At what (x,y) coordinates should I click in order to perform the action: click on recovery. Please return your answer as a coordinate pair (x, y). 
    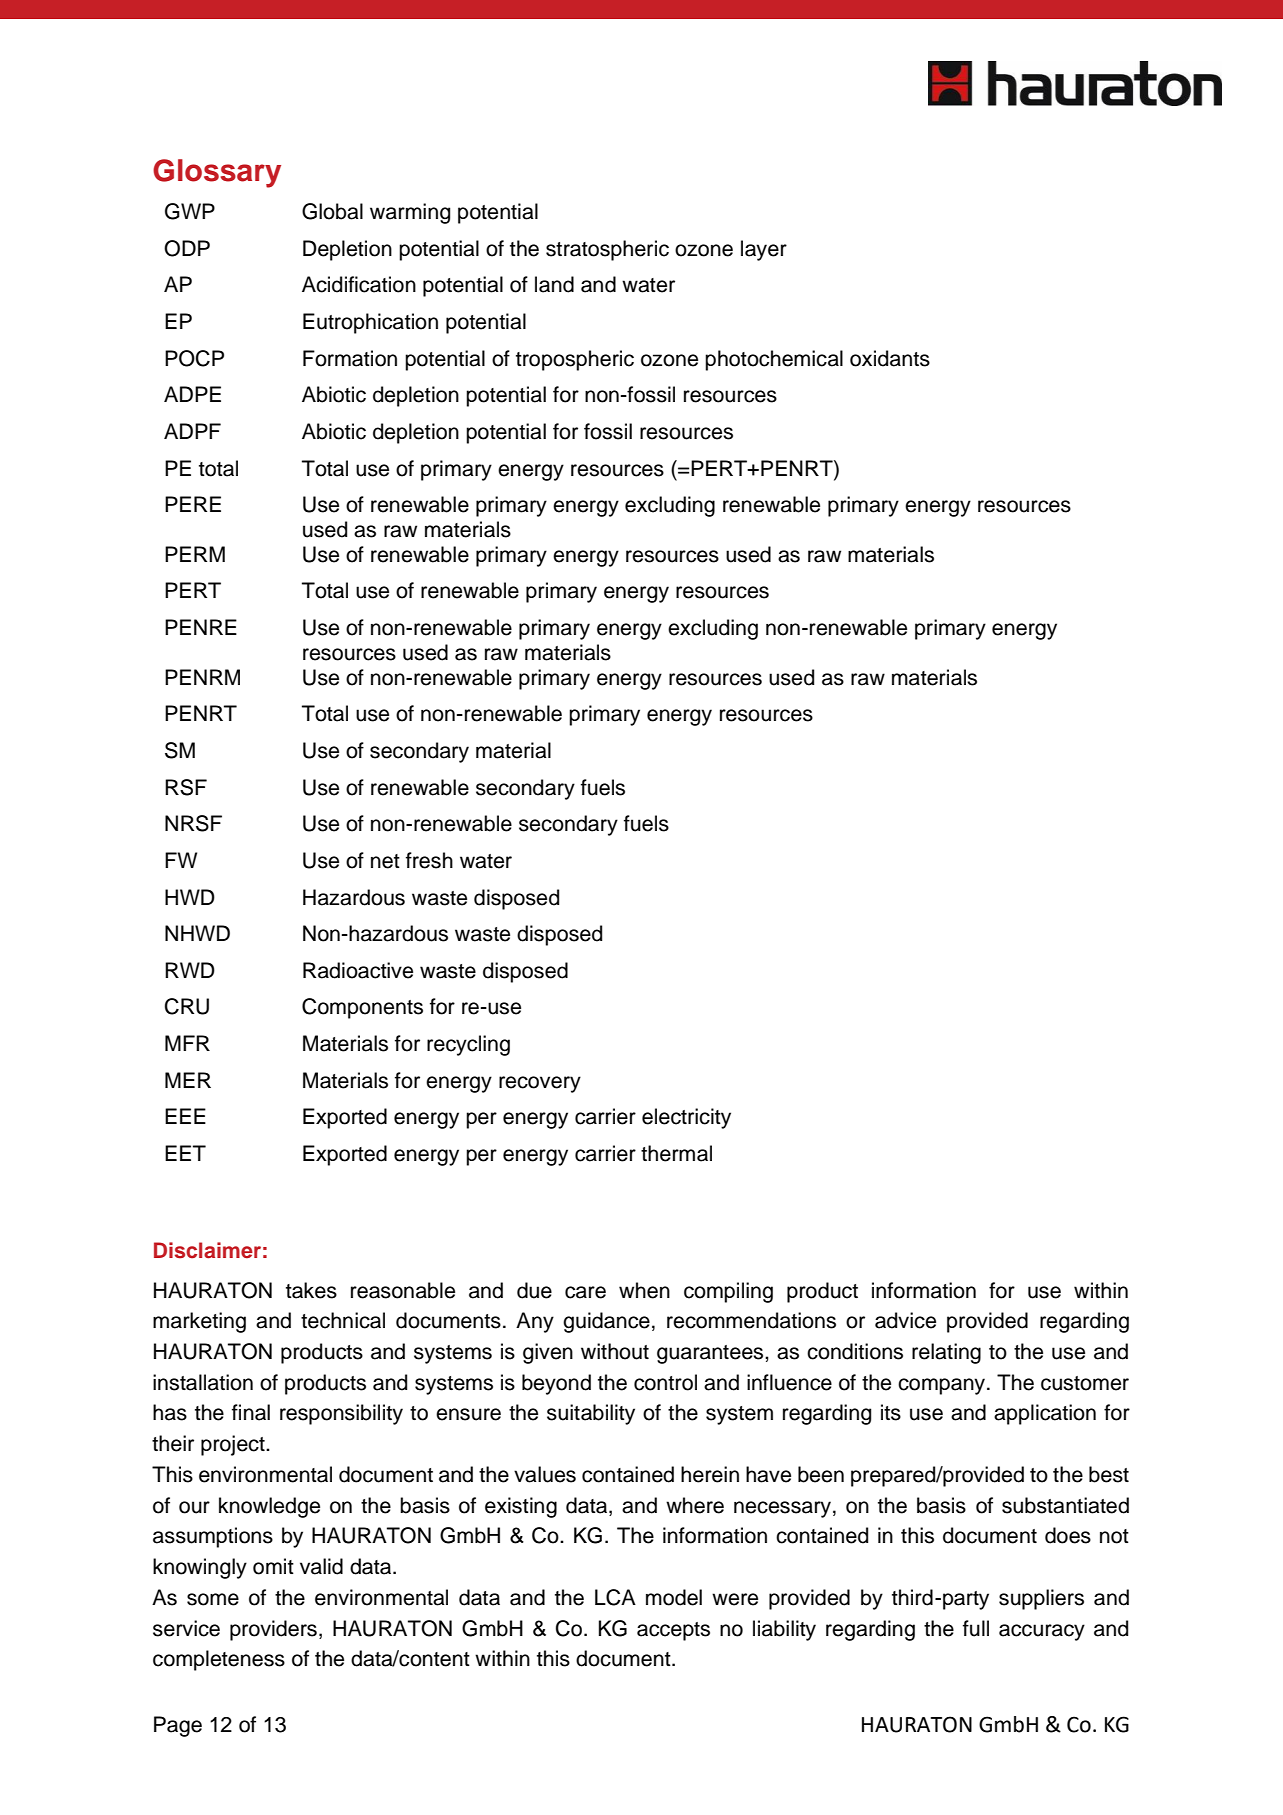
    Looking at the image, I should click on (540, 1084).
